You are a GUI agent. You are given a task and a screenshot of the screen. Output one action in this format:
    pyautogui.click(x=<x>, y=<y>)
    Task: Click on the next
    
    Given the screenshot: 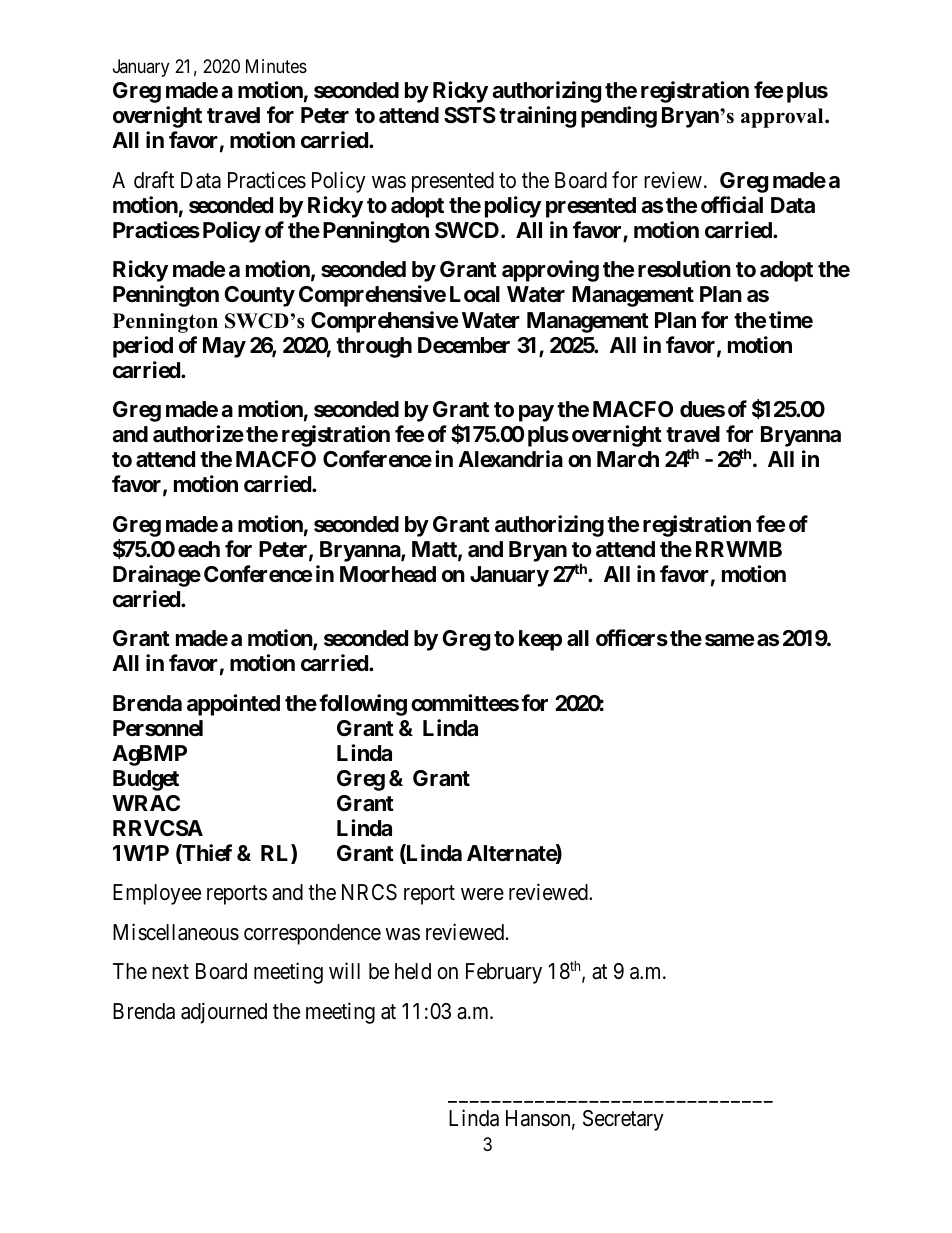 What is the action you would take?
    pyautogui.click(x=170, y=972)
